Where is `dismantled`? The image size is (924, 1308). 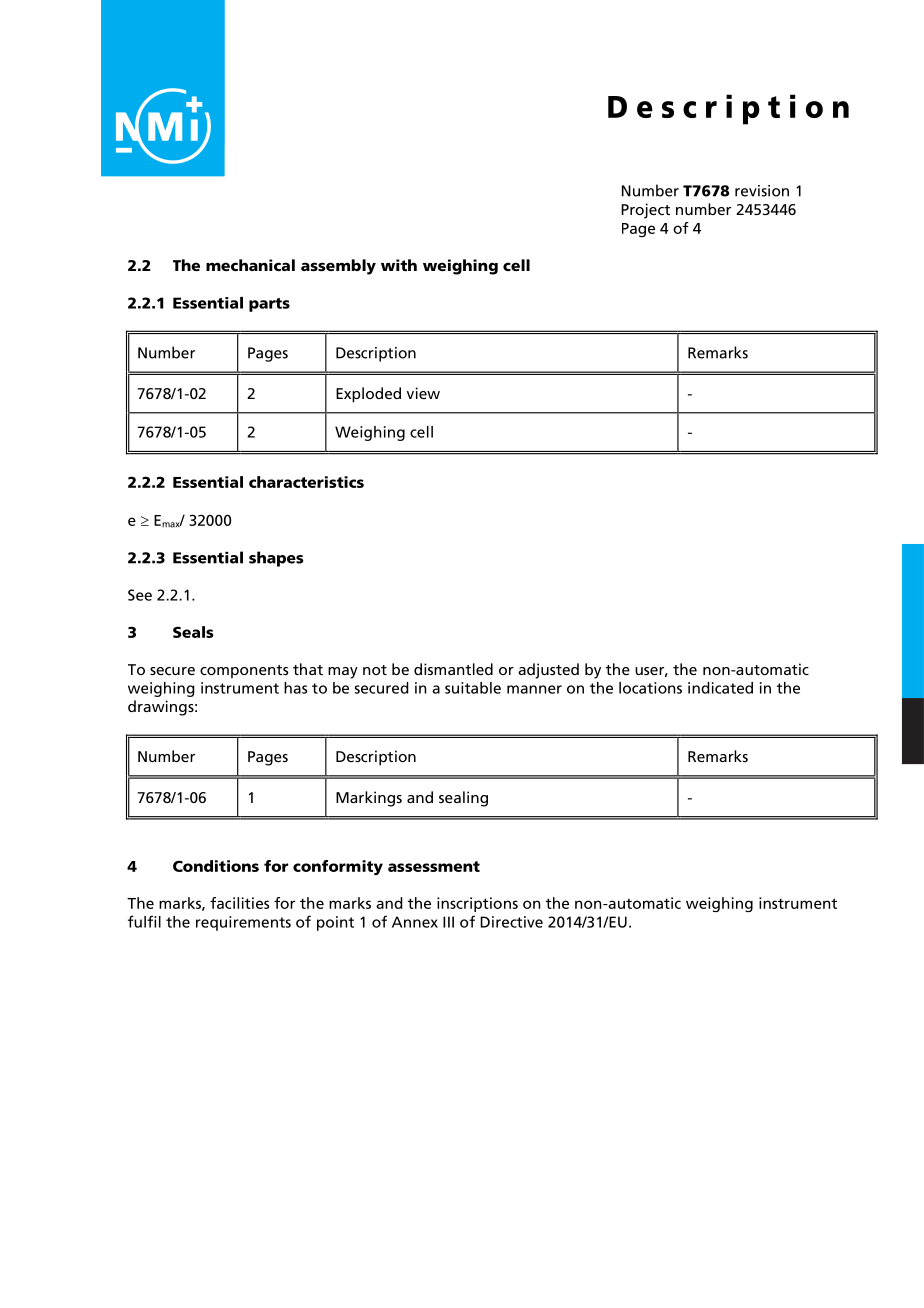 dismantled is located at coordinates (453, 669).
